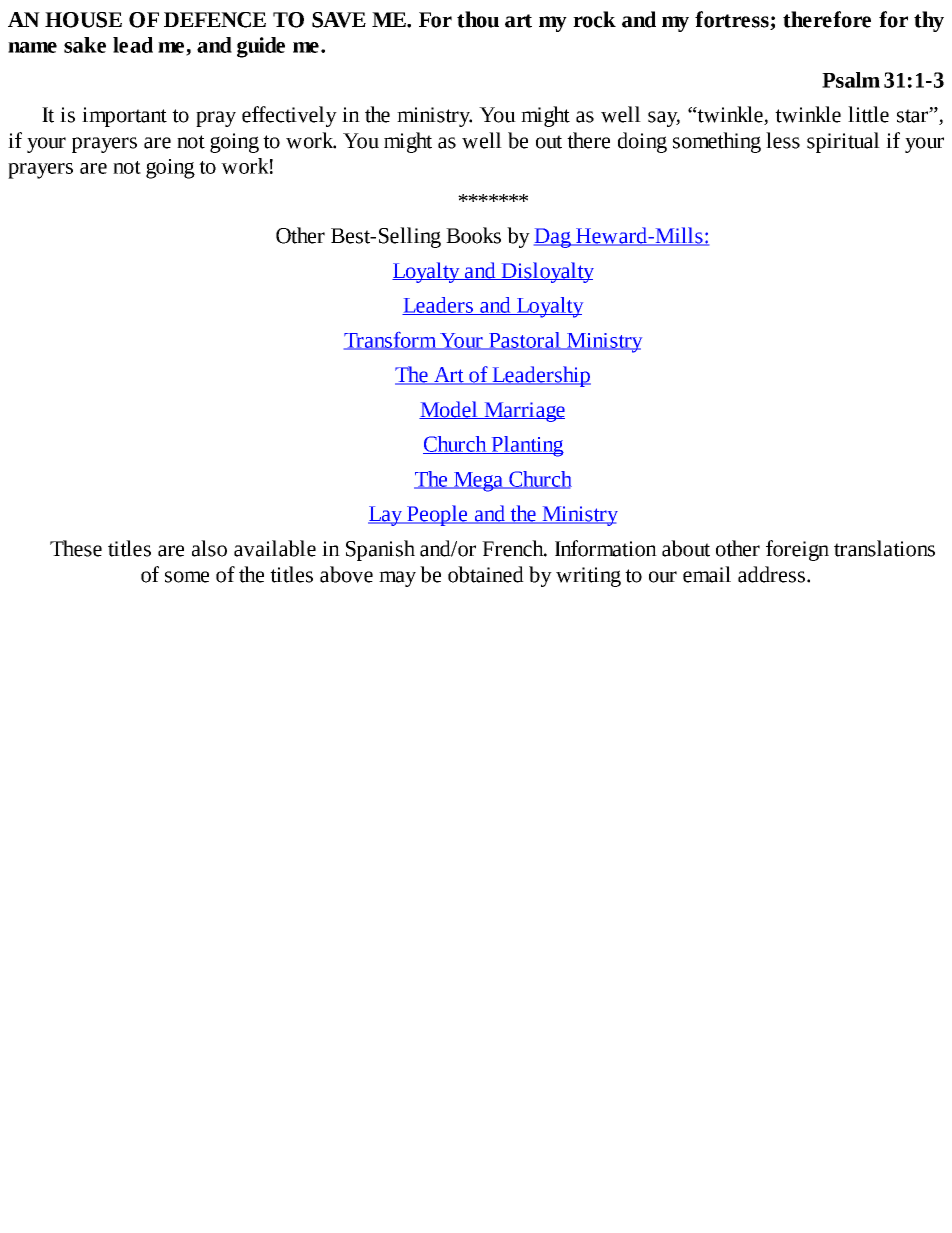  Describe the element at coordinates (733, 20) in the screenshot. I see `fortress` at that location.
